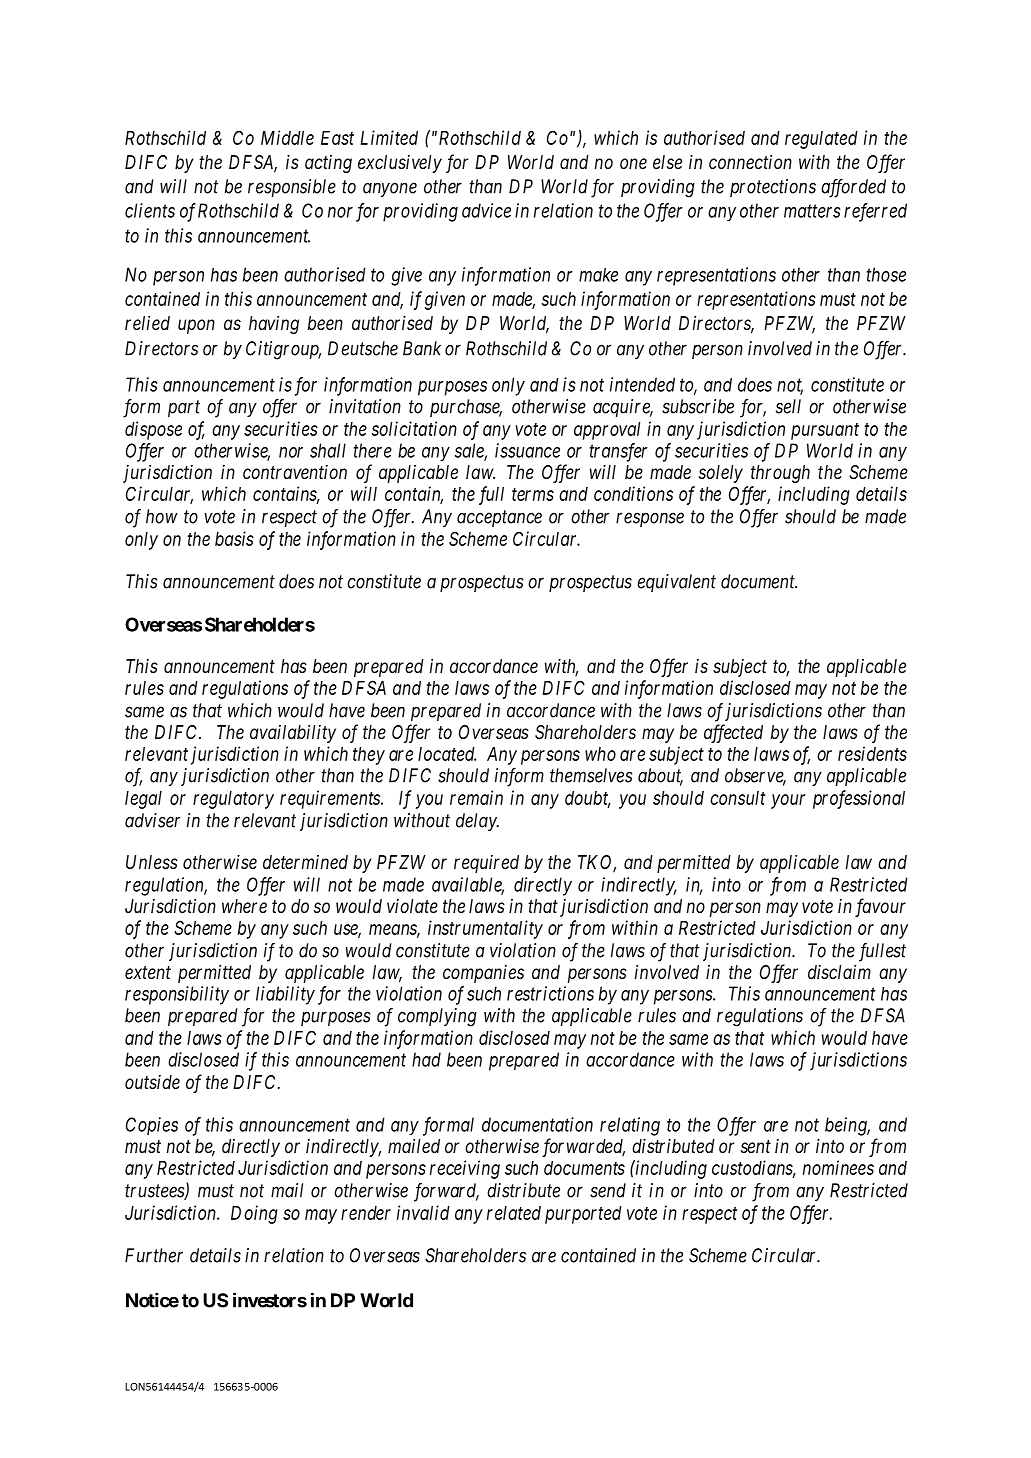 The width and height of the screenshot is (1031, 1458). What do you see at coordinates (244, 906) in the screenshot?
I see `where` at bounding box center [244, 906].
